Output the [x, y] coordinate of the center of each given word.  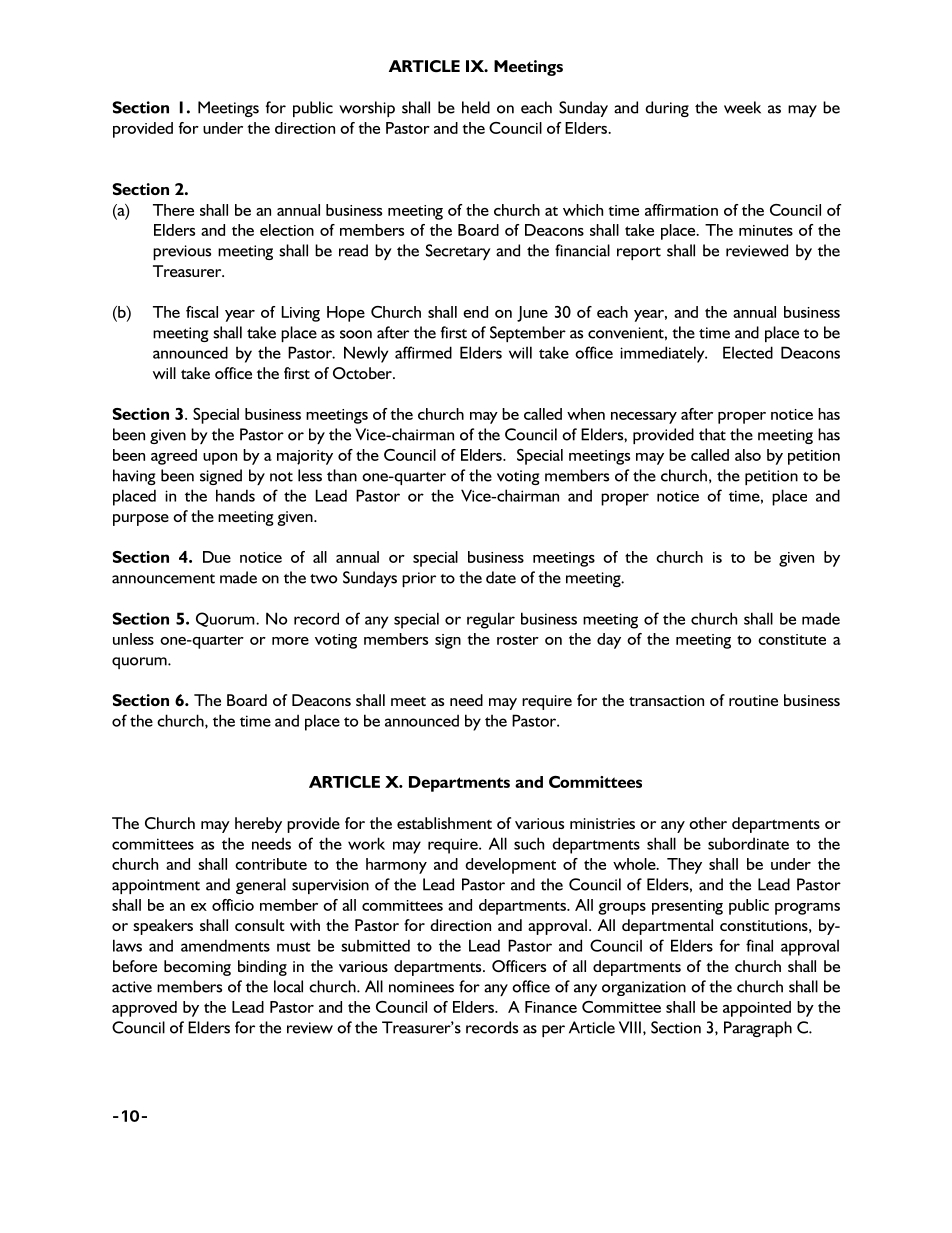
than [342, 475]
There [173, 210]
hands [235, 495]
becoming [197, 968]
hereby [258, 825]
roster [518, 640]
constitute [792, 639]
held [476, 107]
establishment [444, 823]
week [742, 107]
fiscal [202, 312]
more [290, 641]
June [532, 314]
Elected [748, 352]
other [708, 823]
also [748, 455]
